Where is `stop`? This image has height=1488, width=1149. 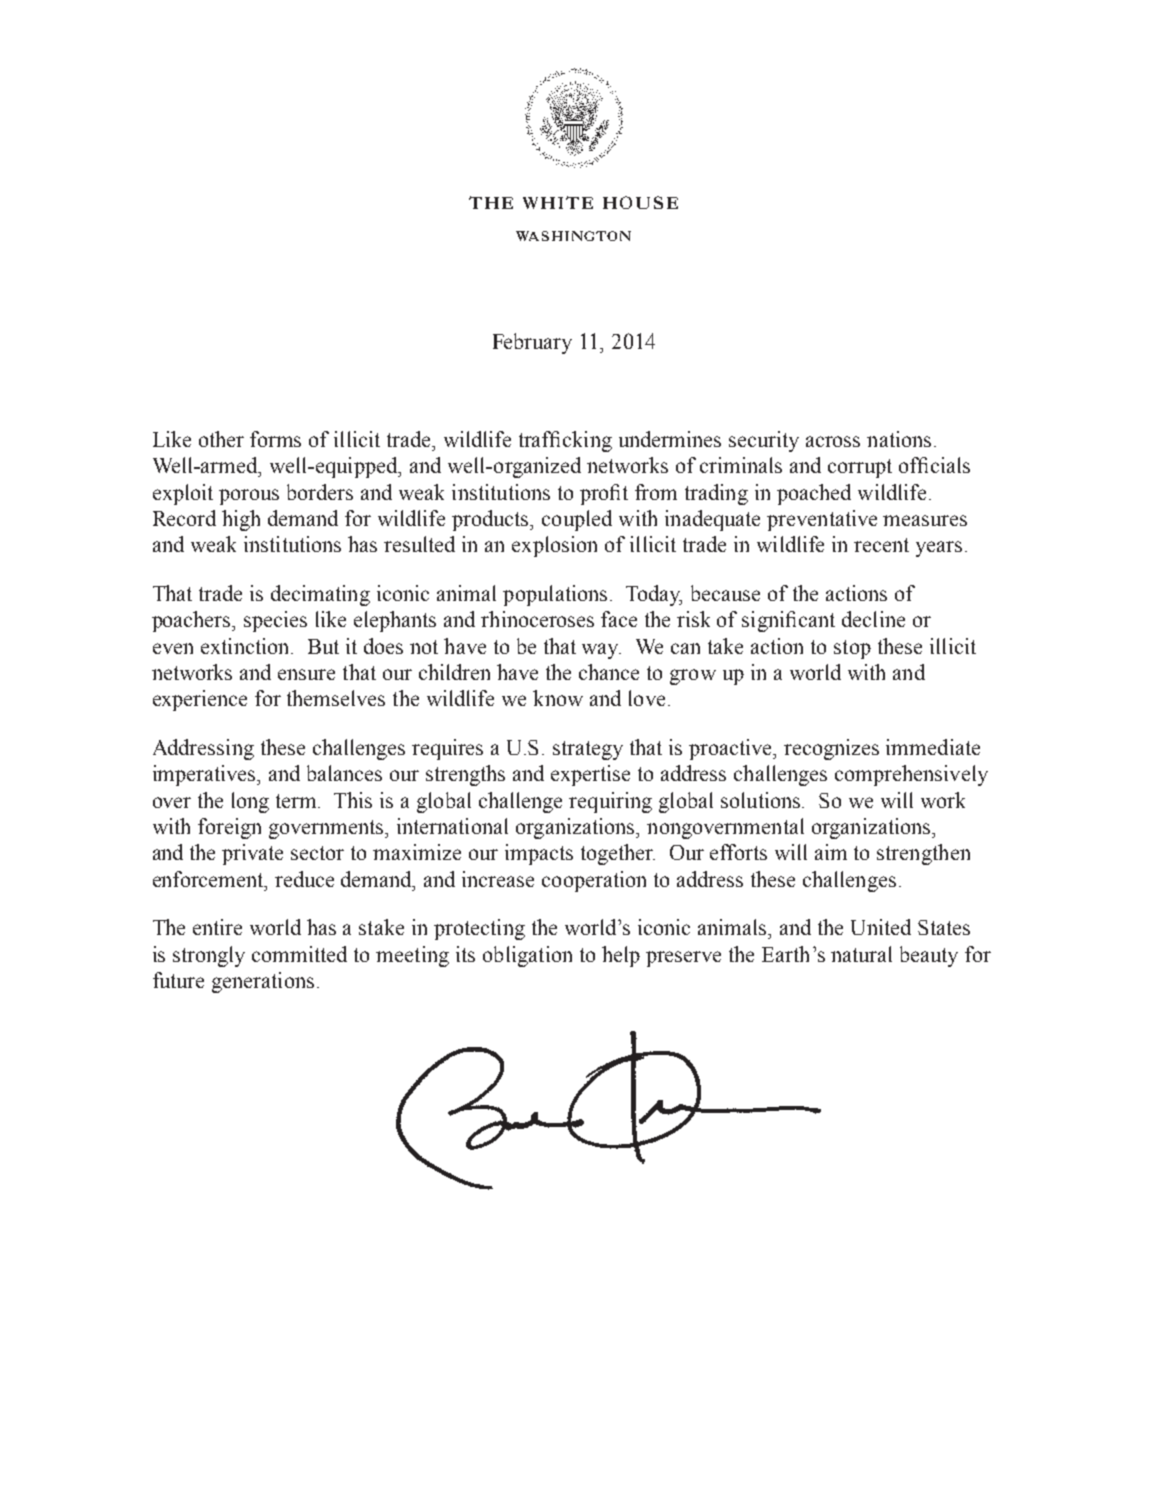 stop is located at coordinates (852, 649).
